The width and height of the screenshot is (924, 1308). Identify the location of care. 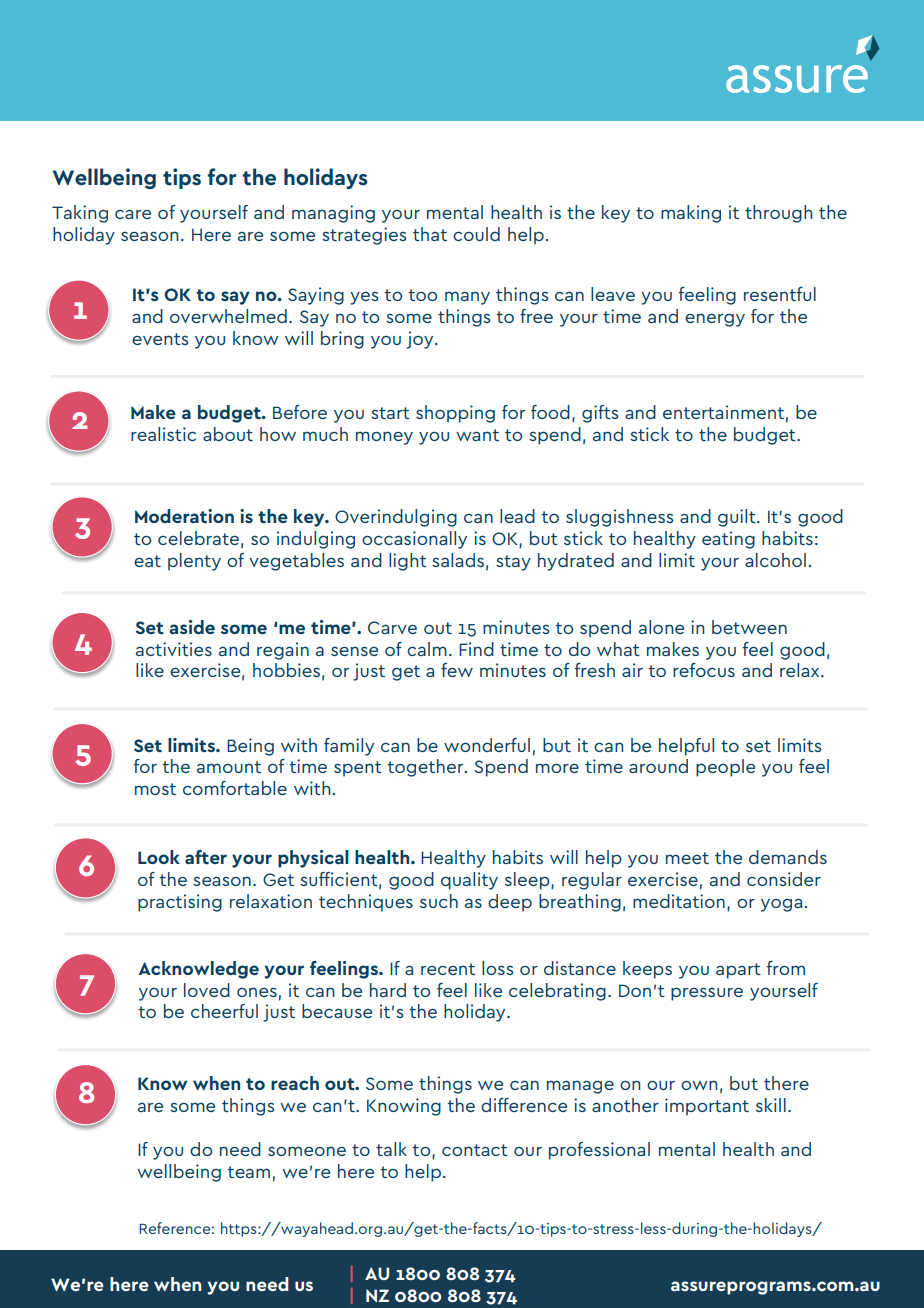
(133, 214).
